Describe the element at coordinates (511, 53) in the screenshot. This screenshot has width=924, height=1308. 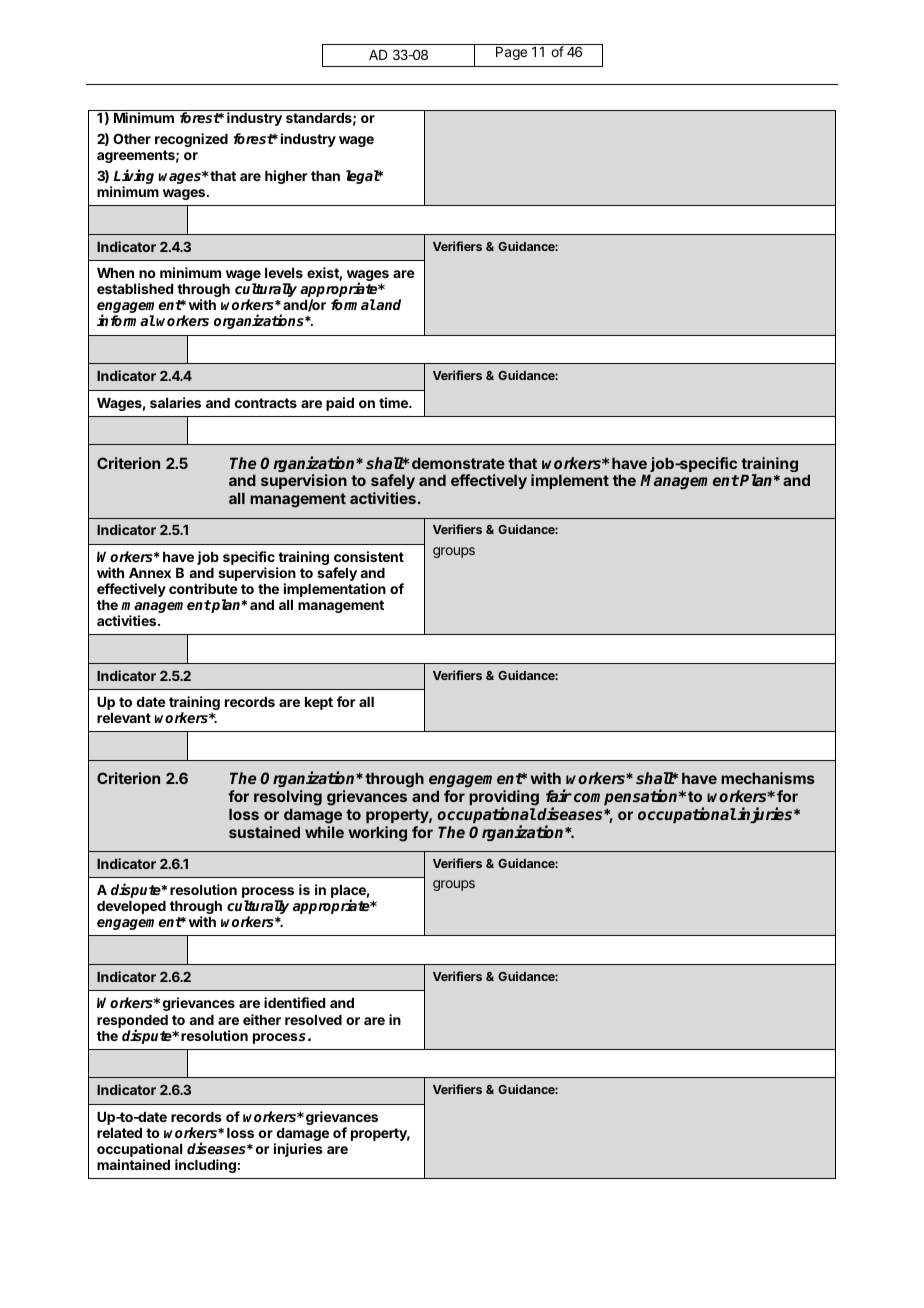
I see `Page` at that location.
